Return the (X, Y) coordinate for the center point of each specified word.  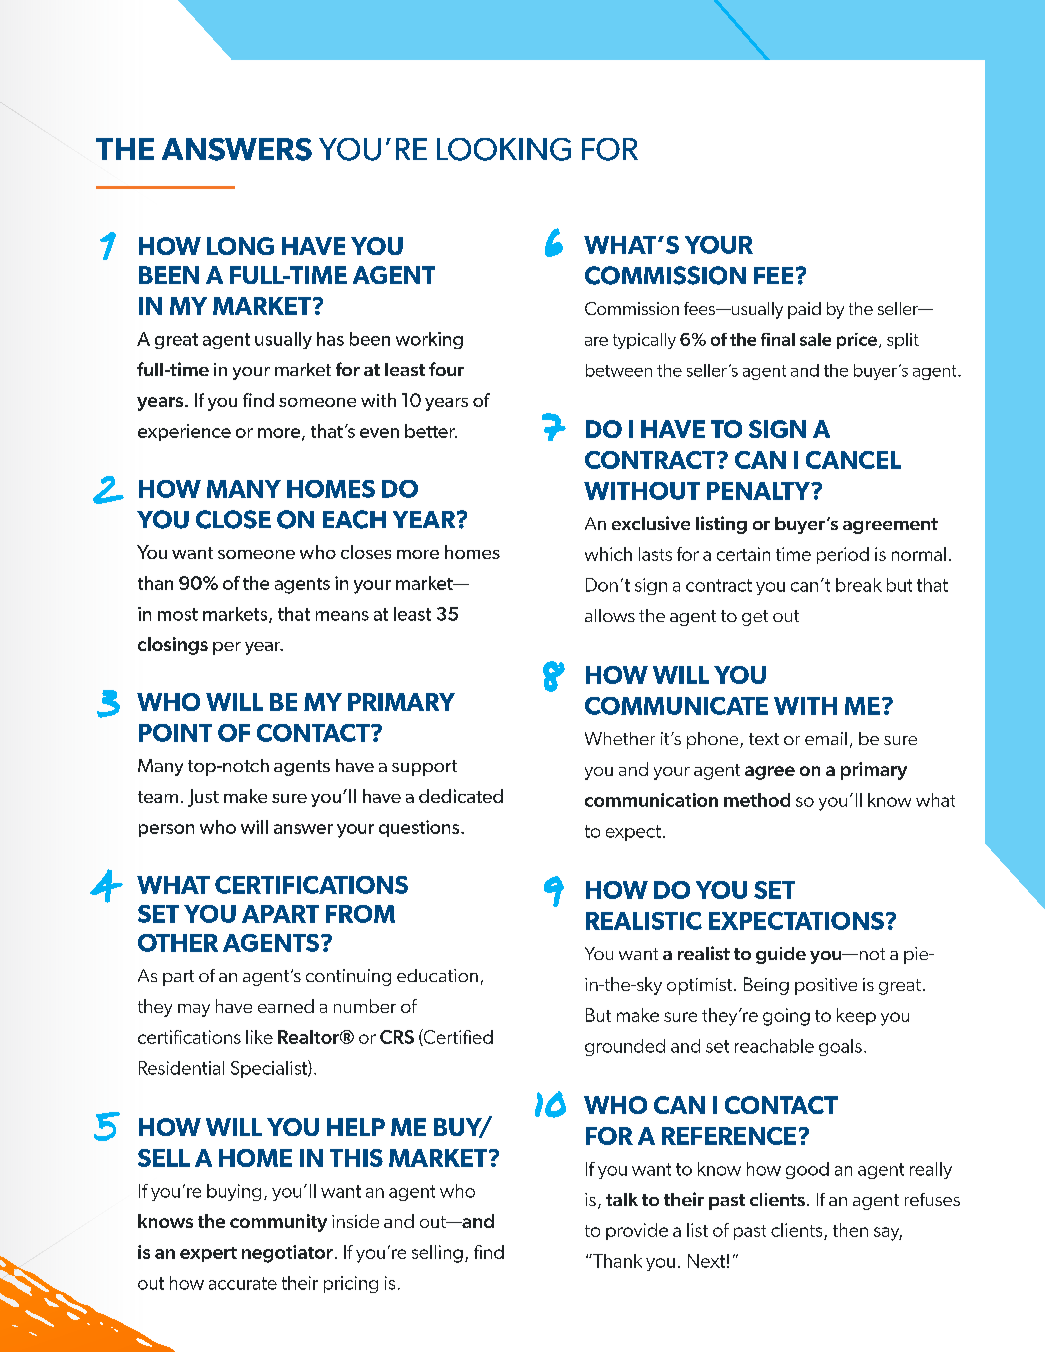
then (850, 1230)
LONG (240, 246)
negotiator (287, 1254)
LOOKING (504, 149)
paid (804, 310)
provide (637, 1231)
